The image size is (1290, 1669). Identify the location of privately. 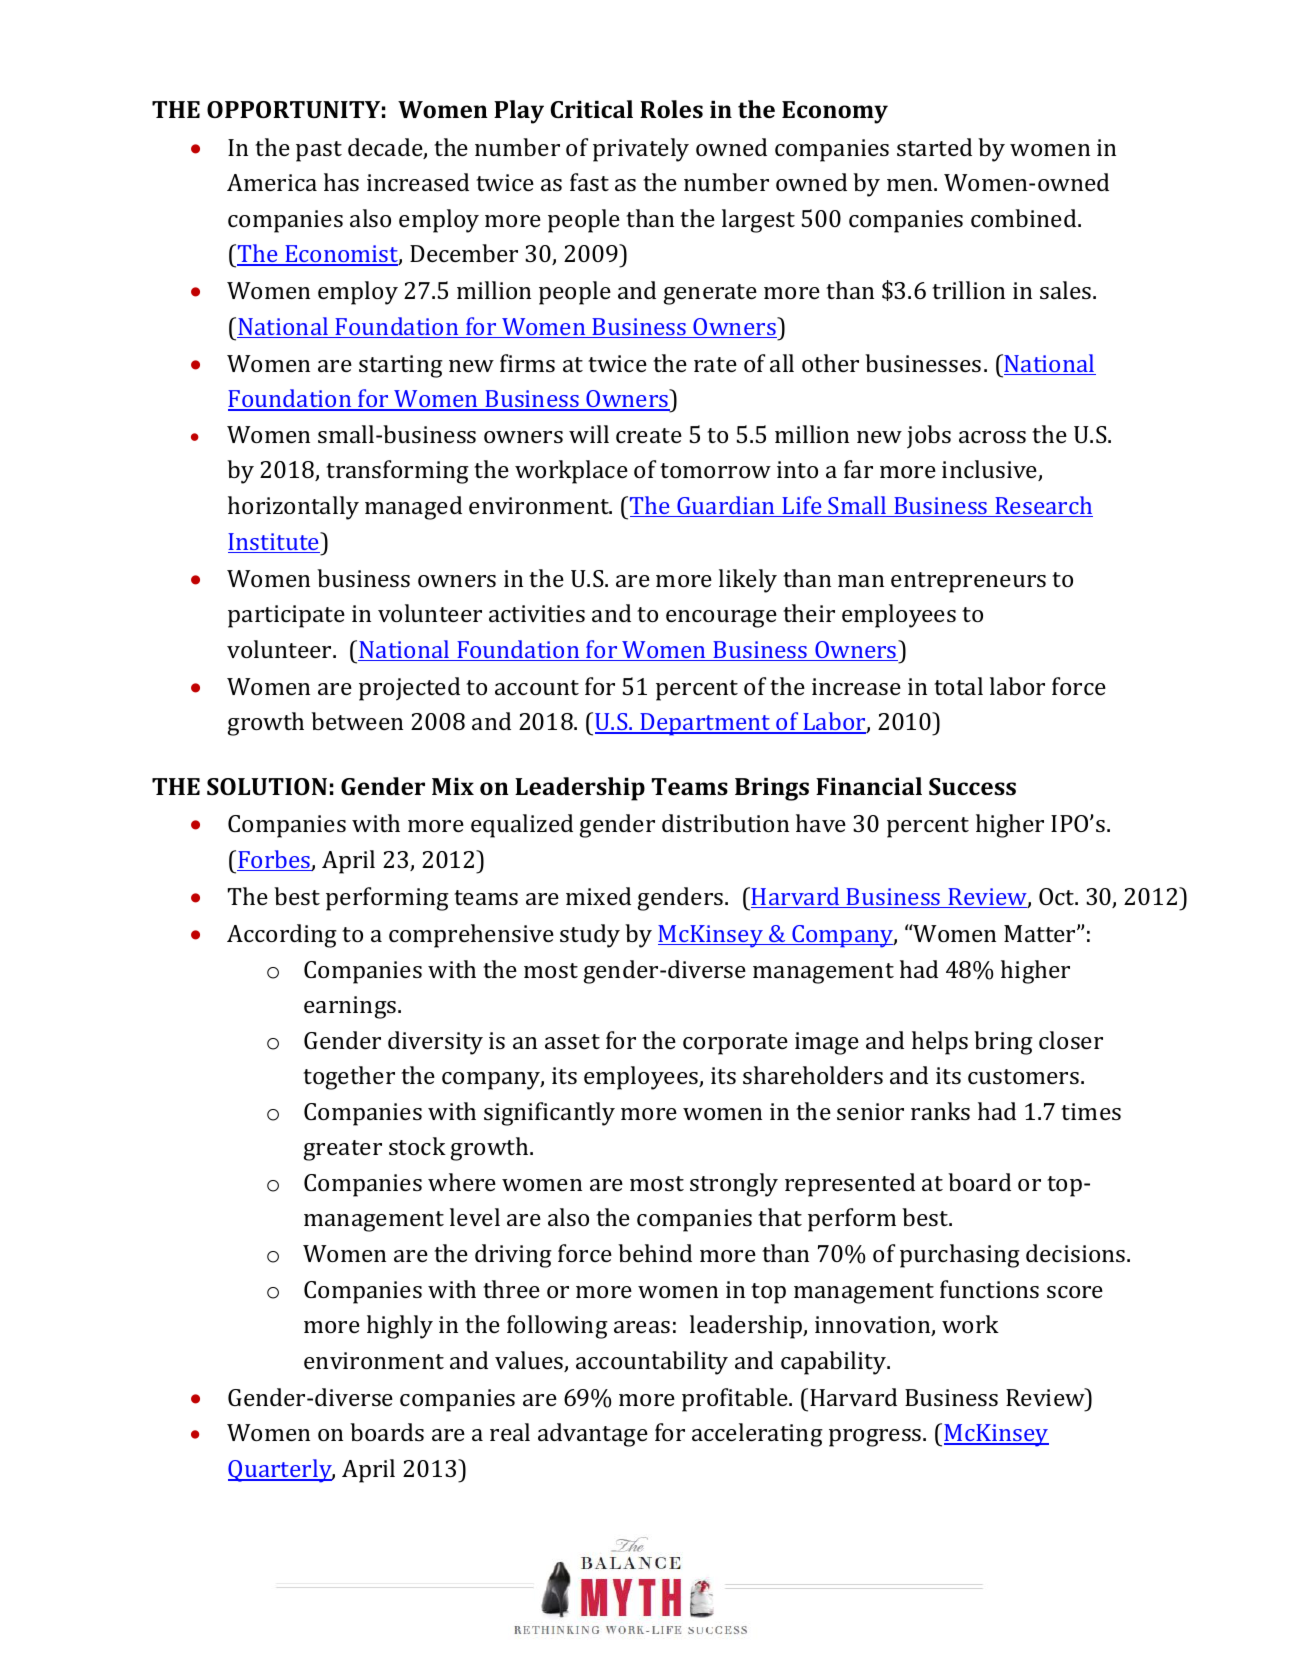
(641, 150).
